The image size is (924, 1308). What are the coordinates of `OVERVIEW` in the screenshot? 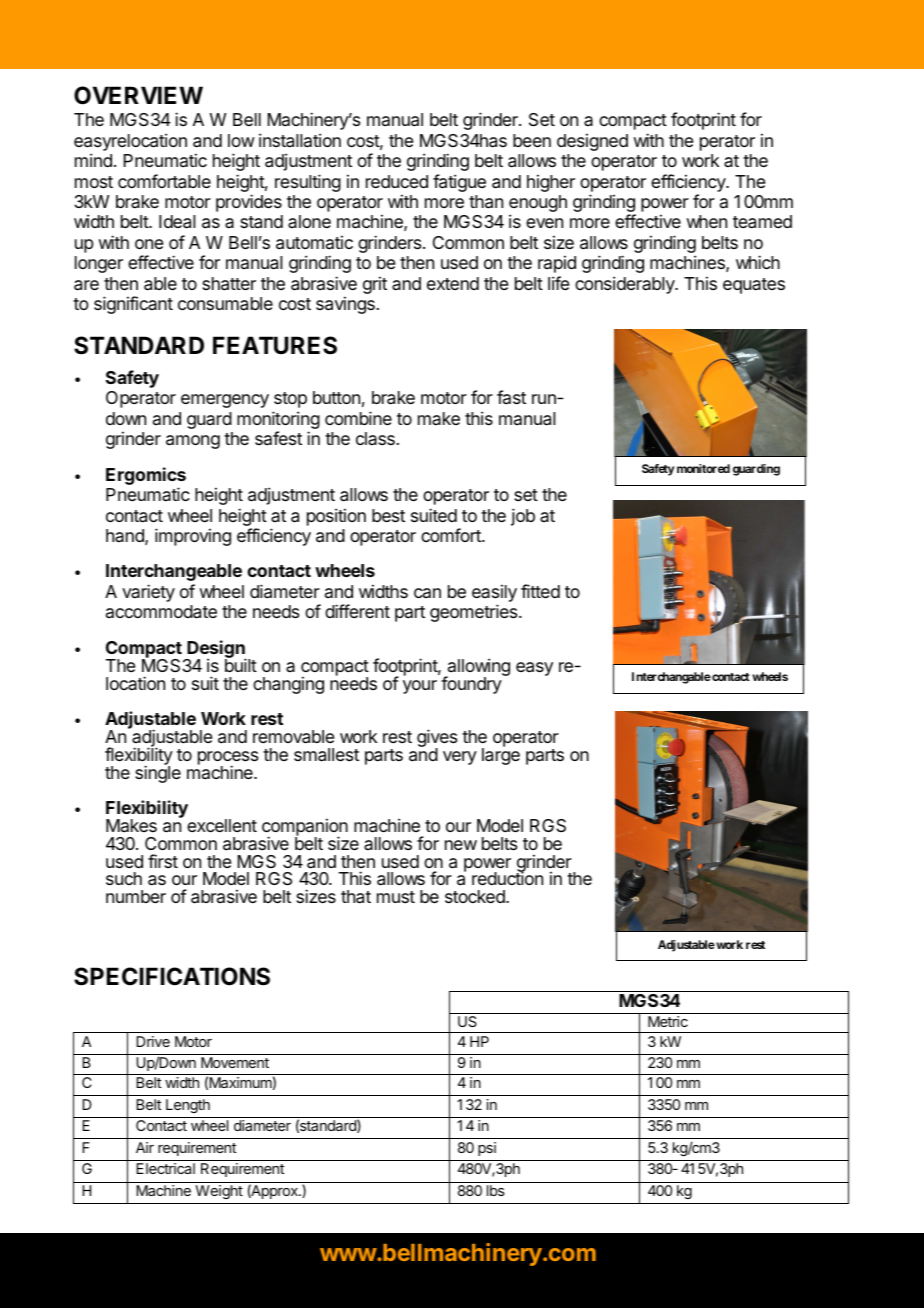 It's located at (138, 95).
